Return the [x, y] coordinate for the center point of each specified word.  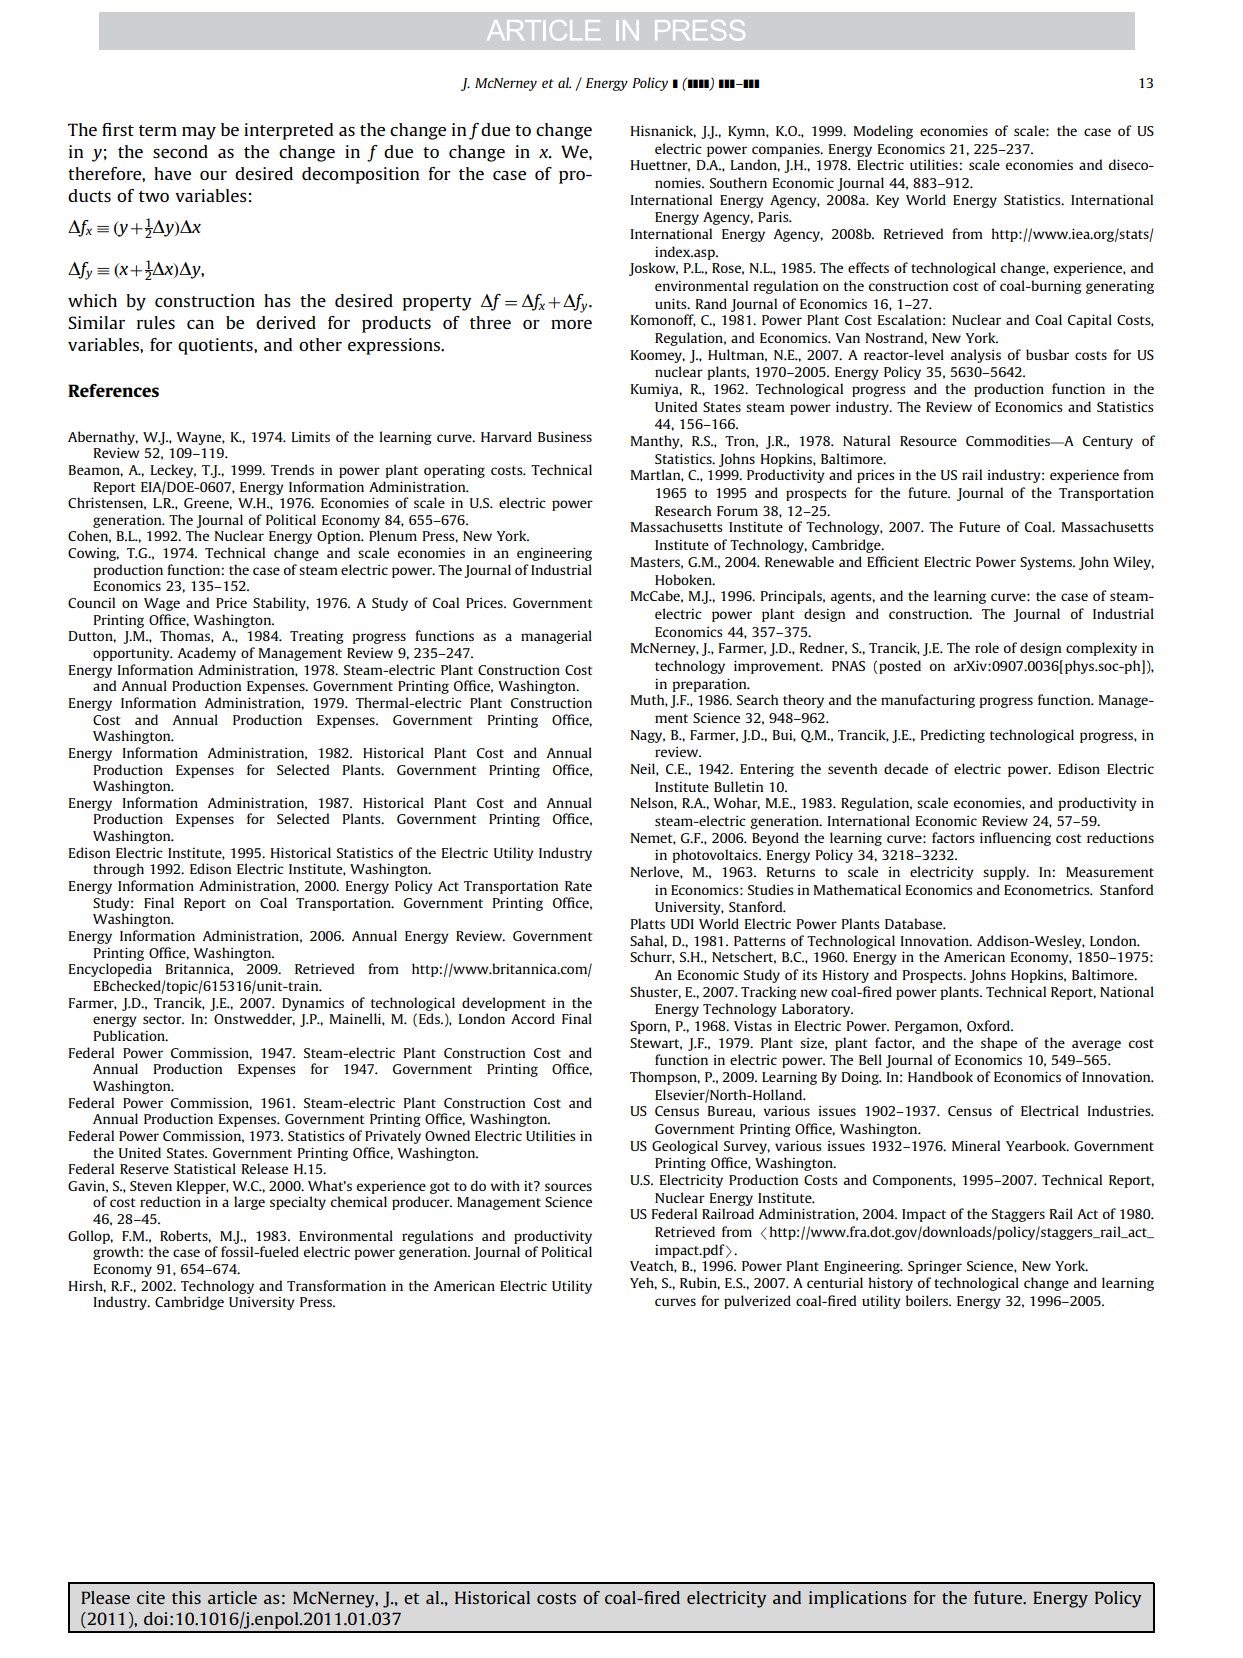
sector [163, 1019]
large [249, 1203]
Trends [292, 469]
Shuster [655, 992]
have [172, 173]
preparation [710, 685]
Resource [928, 441]
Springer [935, 1267]
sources [568, 1187]
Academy [206, 654]
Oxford [989, 1025]
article [232, 1597]
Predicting [953, 736]
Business [565, 436]
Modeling [883, 132]
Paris [774, 216]
